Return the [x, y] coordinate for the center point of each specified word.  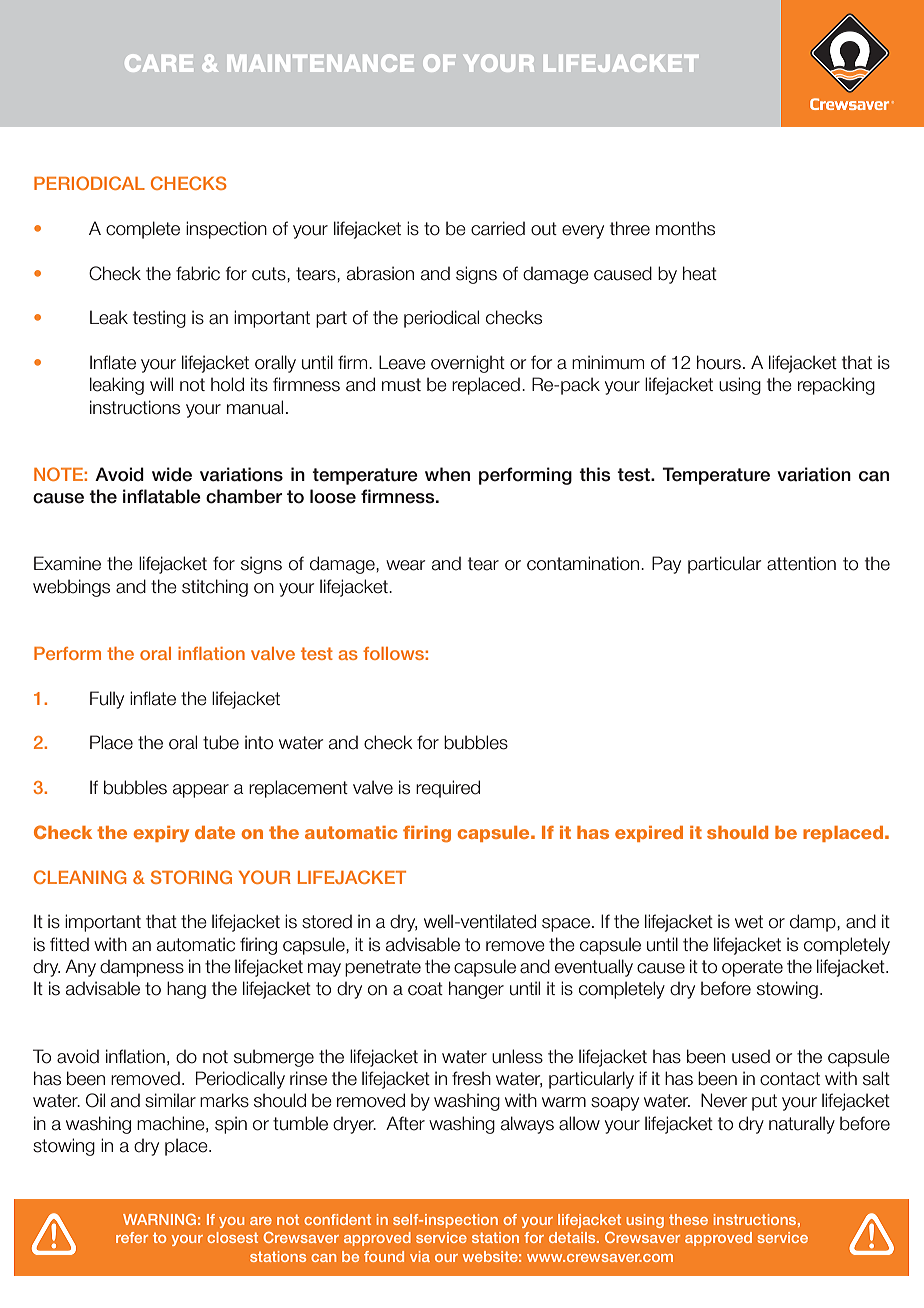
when [447, 474]
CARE [159, 63]
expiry [161, 834]
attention [801, 563]
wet [749, 922]
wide [172, 474]
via [420, 1256]
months [685, 228]
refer [132, 1237]
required [448, 789]
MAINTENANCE [321, 63]
